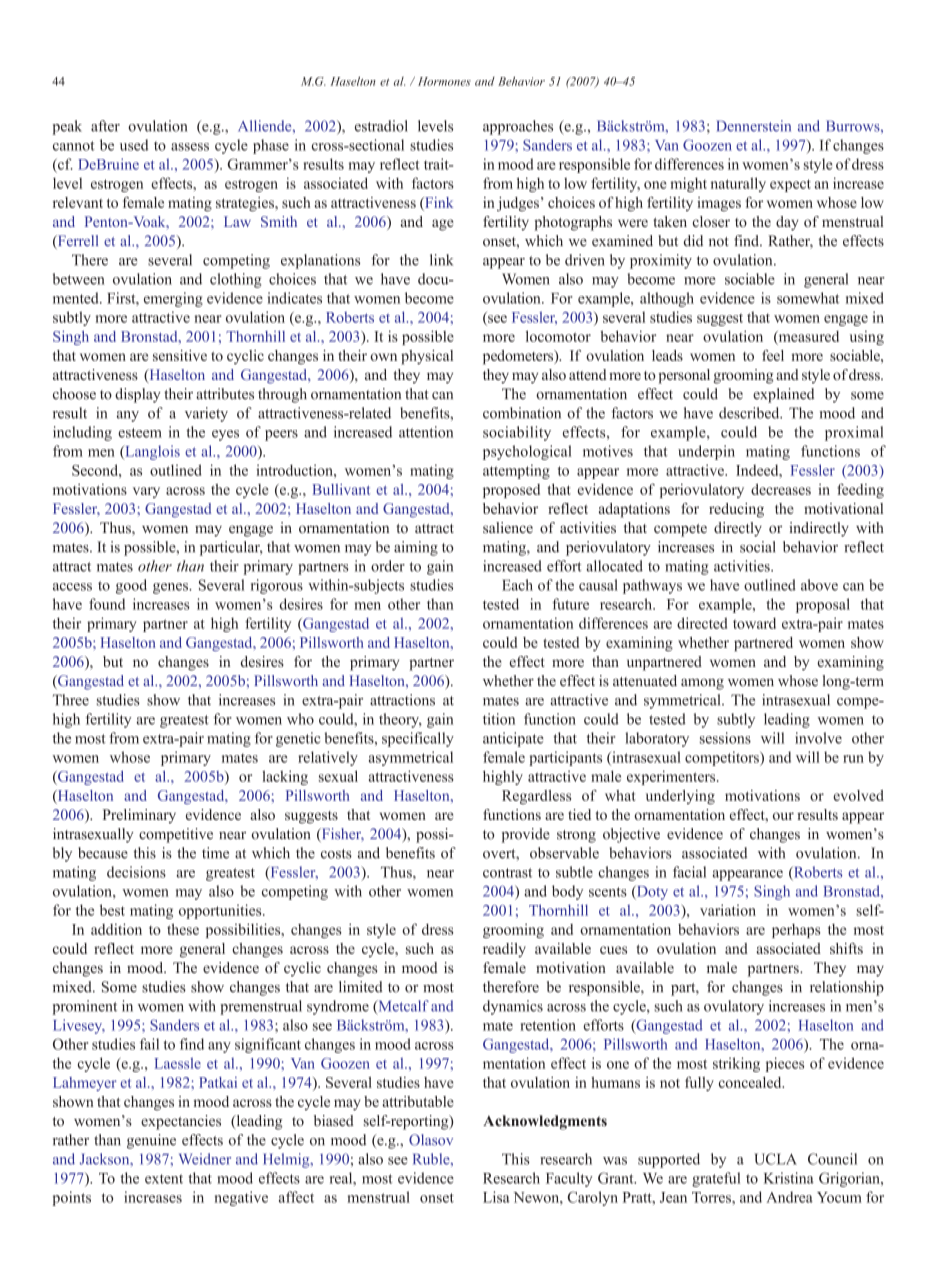 This document has width=952, height=1270. What do you see at coordinates (496, 1197) in the document?
I see `Lisa` at bounding box center [496, 1197].
